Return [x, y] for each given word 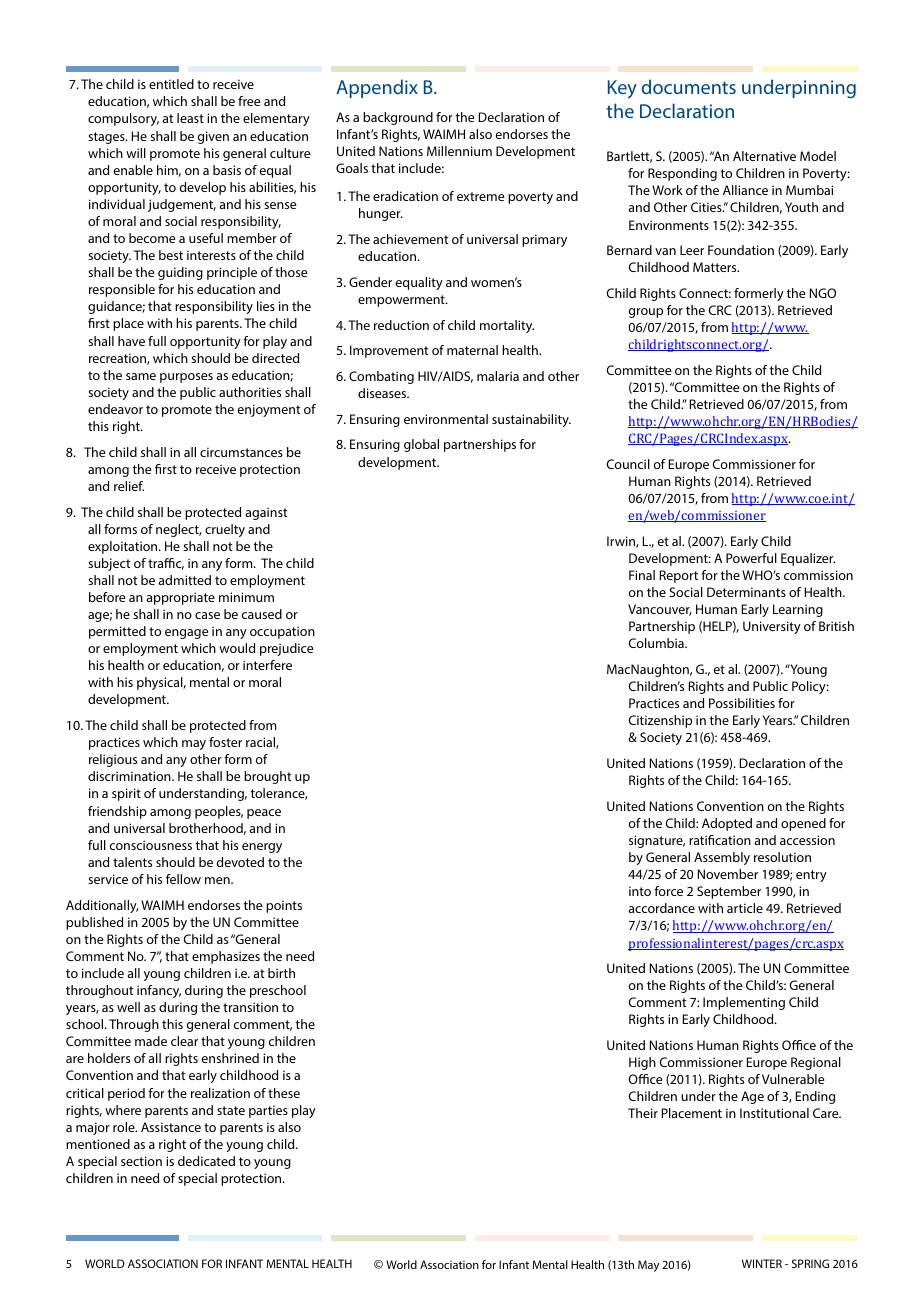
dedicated [206, 1161]
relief [129, 486]
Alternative [764, 156]
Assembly [722, 858]
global [421, 445]
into [640, 891]
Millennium [459, 151]
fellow [183, 879]
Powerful [751, 558]
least [190, 118]
